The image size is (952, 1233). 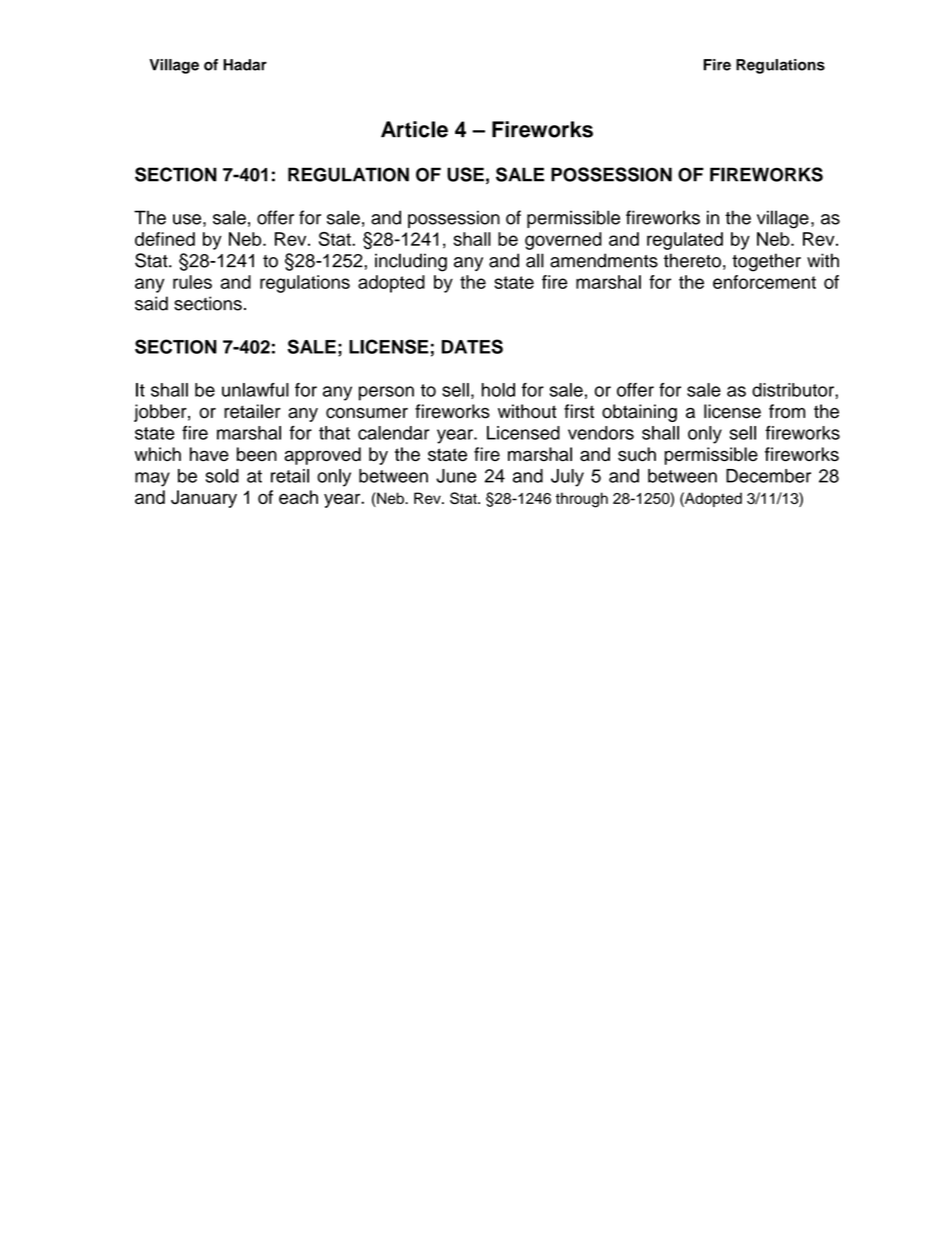 I want to click on rules, so click(x=192, y=282).
